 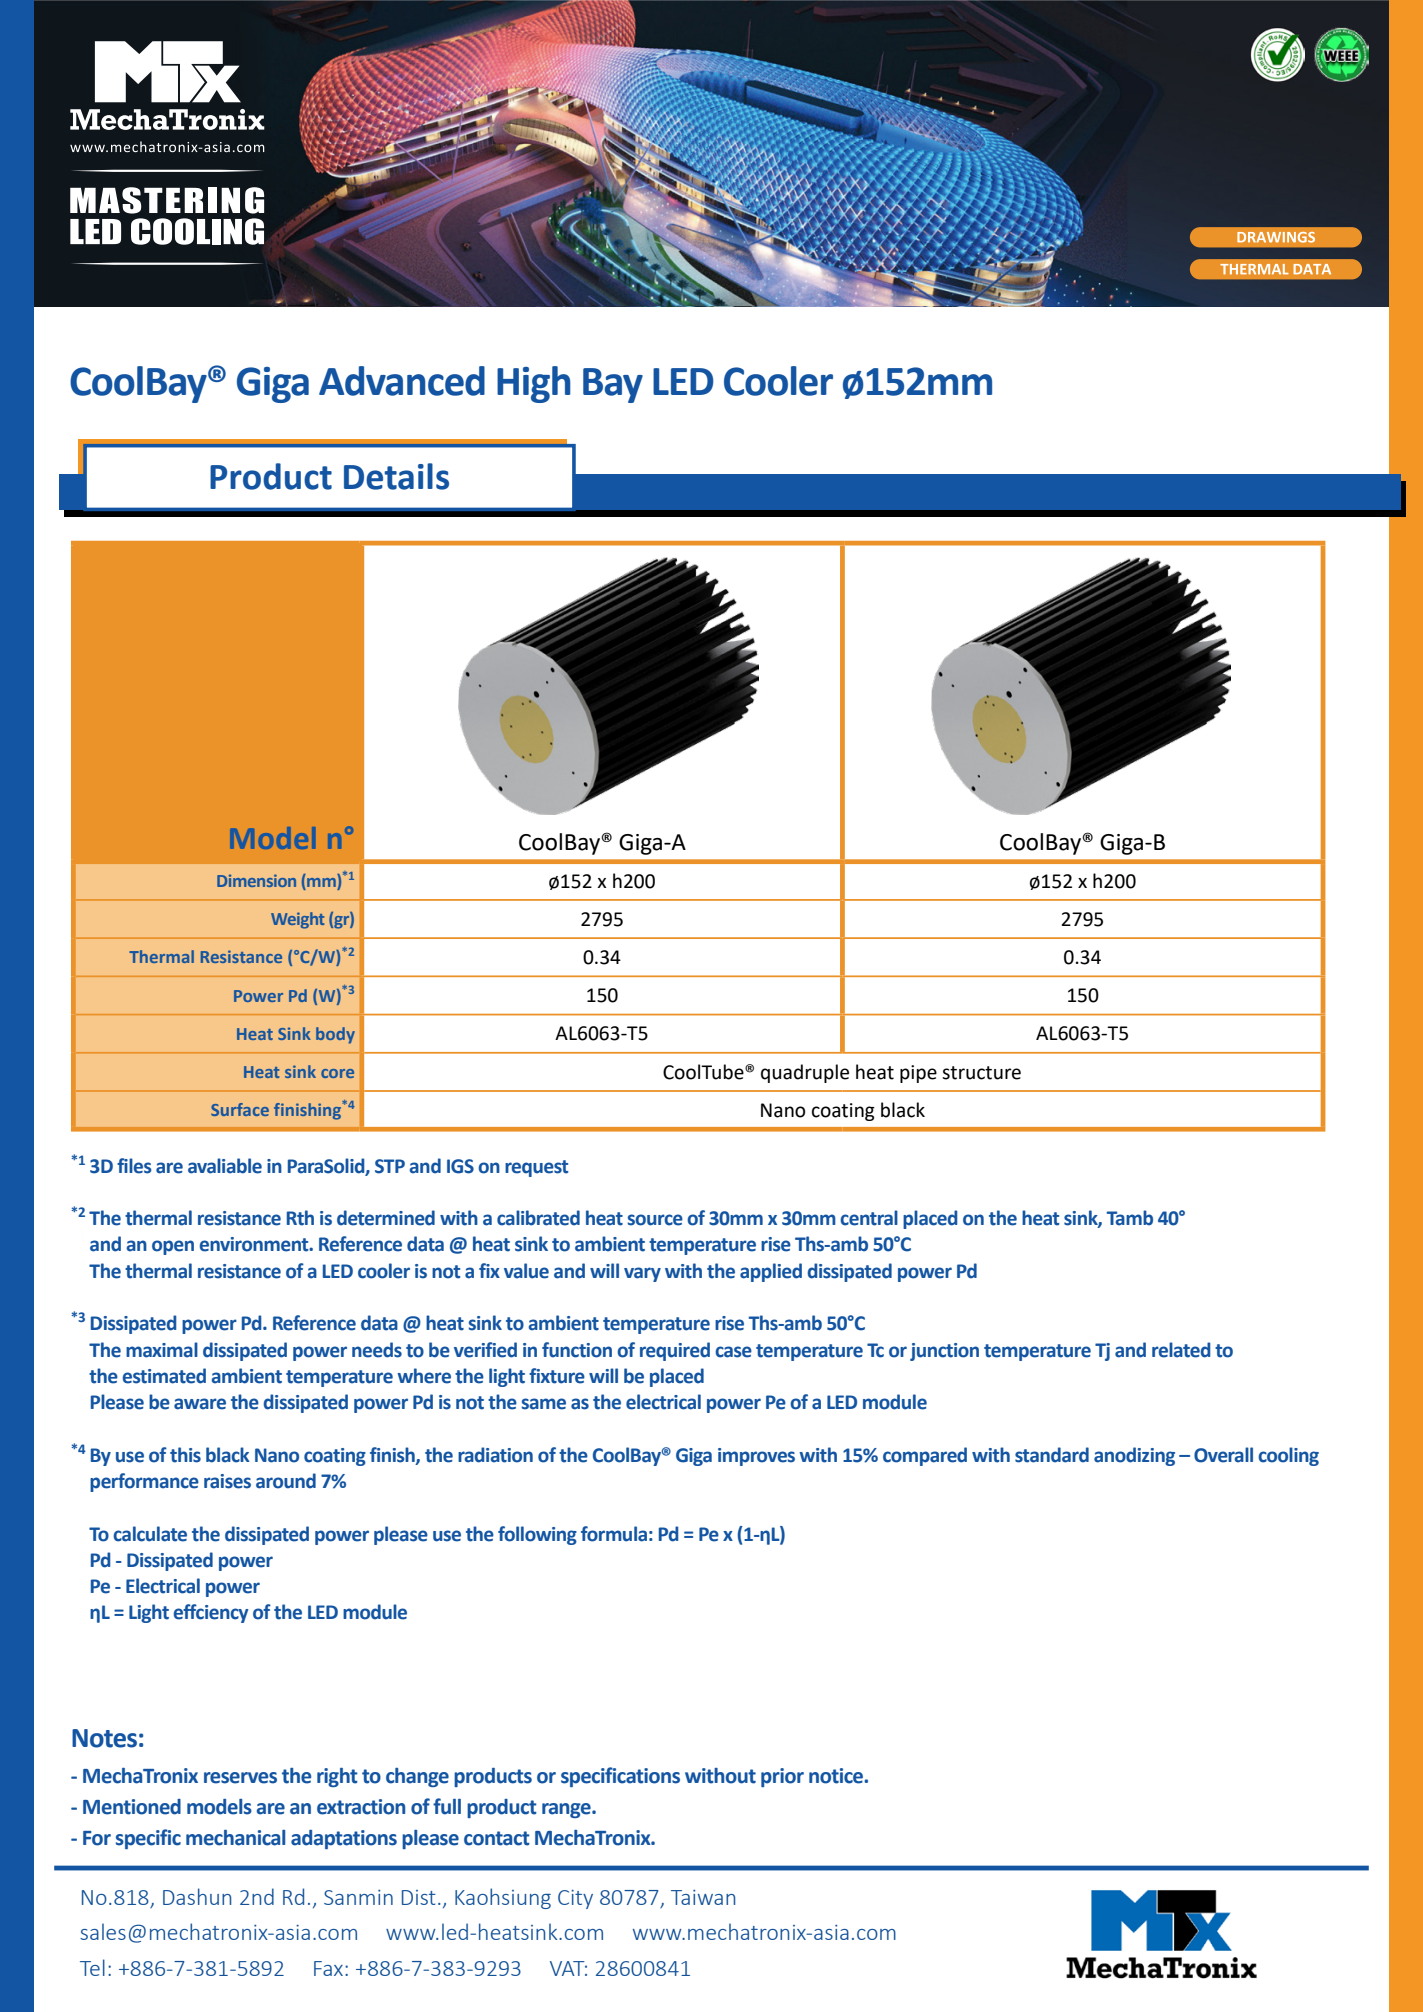 What do you see at coordinates (981, 1073) in the screenshot?
I see `structure` at bounding box center [981, 1073].
